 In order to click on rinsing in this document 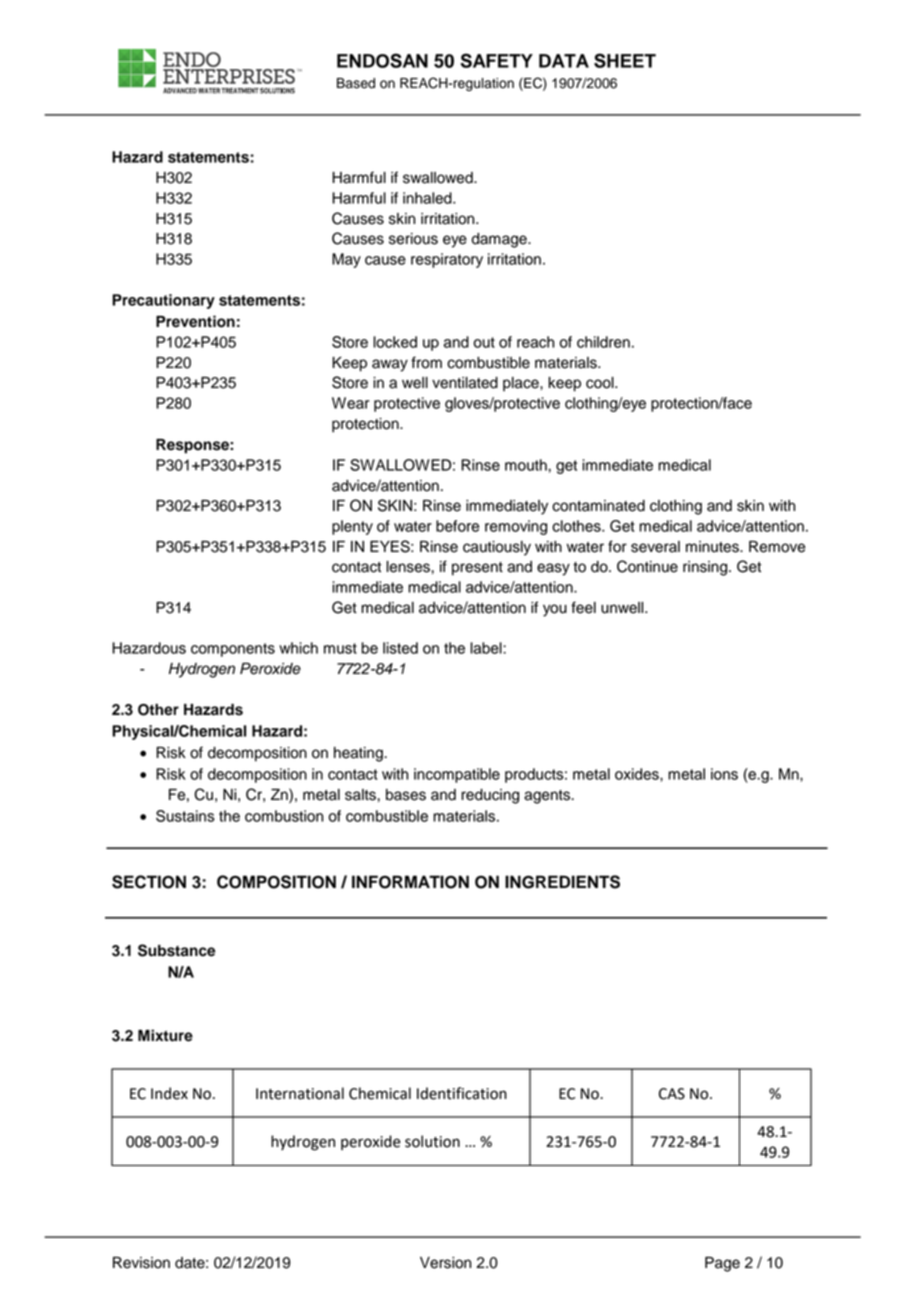, I will do `click(706, 568)`.
